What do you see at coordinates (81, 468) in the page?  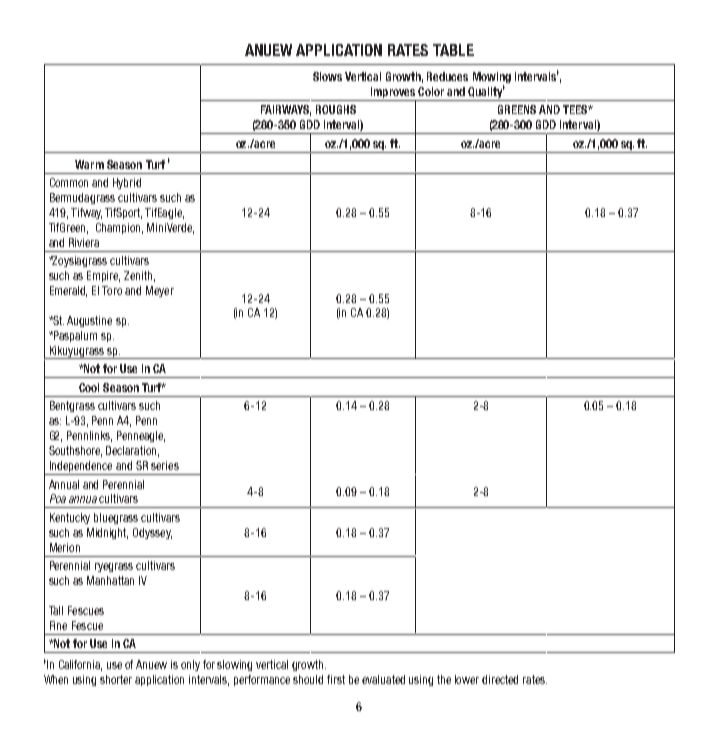 I see `Independence` at bounding box center [81, 468].
